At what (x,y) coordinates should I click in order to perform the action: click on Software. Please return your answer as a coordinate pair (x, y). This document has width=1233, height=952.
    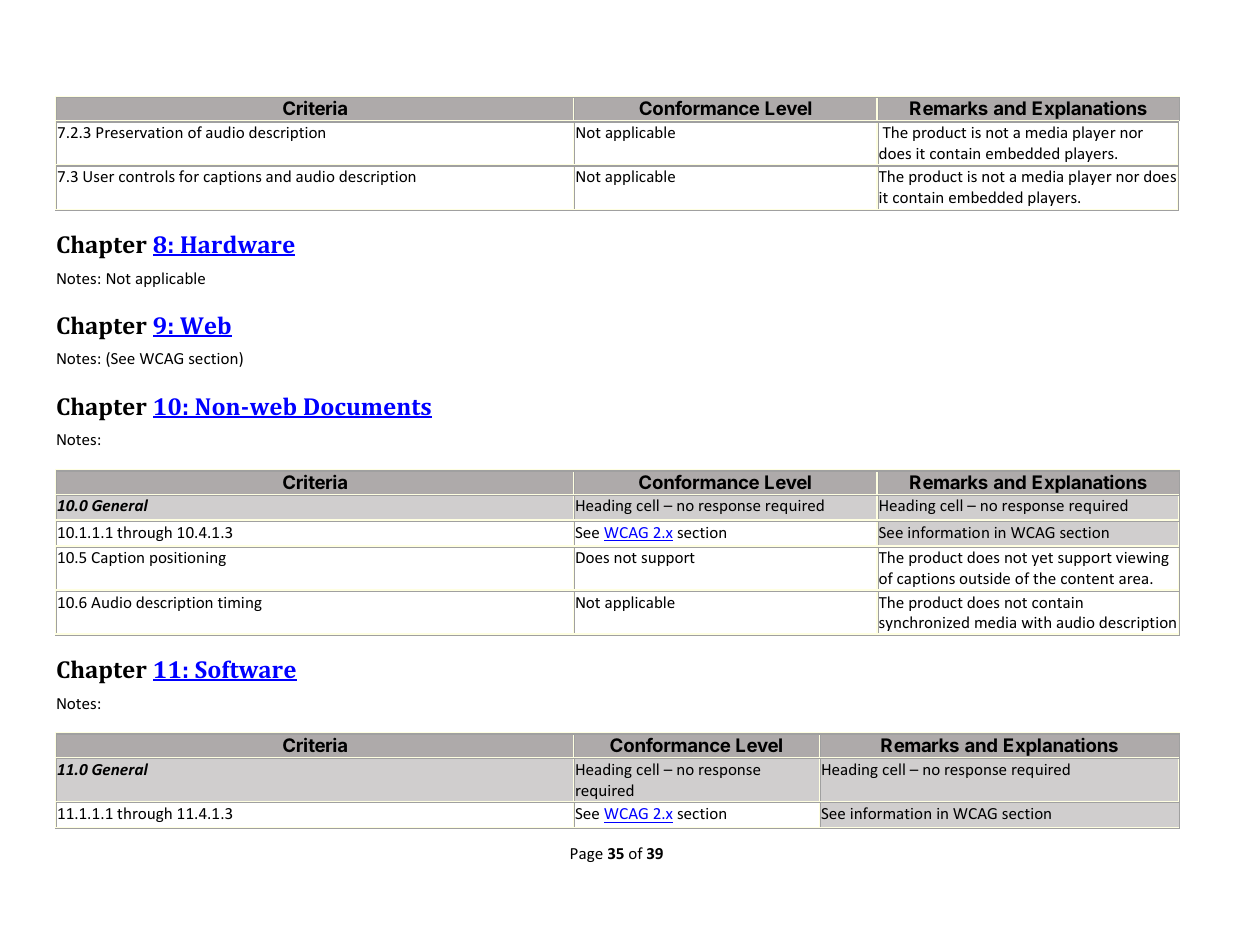
    Looking at the image, I should click on (245, 670).
